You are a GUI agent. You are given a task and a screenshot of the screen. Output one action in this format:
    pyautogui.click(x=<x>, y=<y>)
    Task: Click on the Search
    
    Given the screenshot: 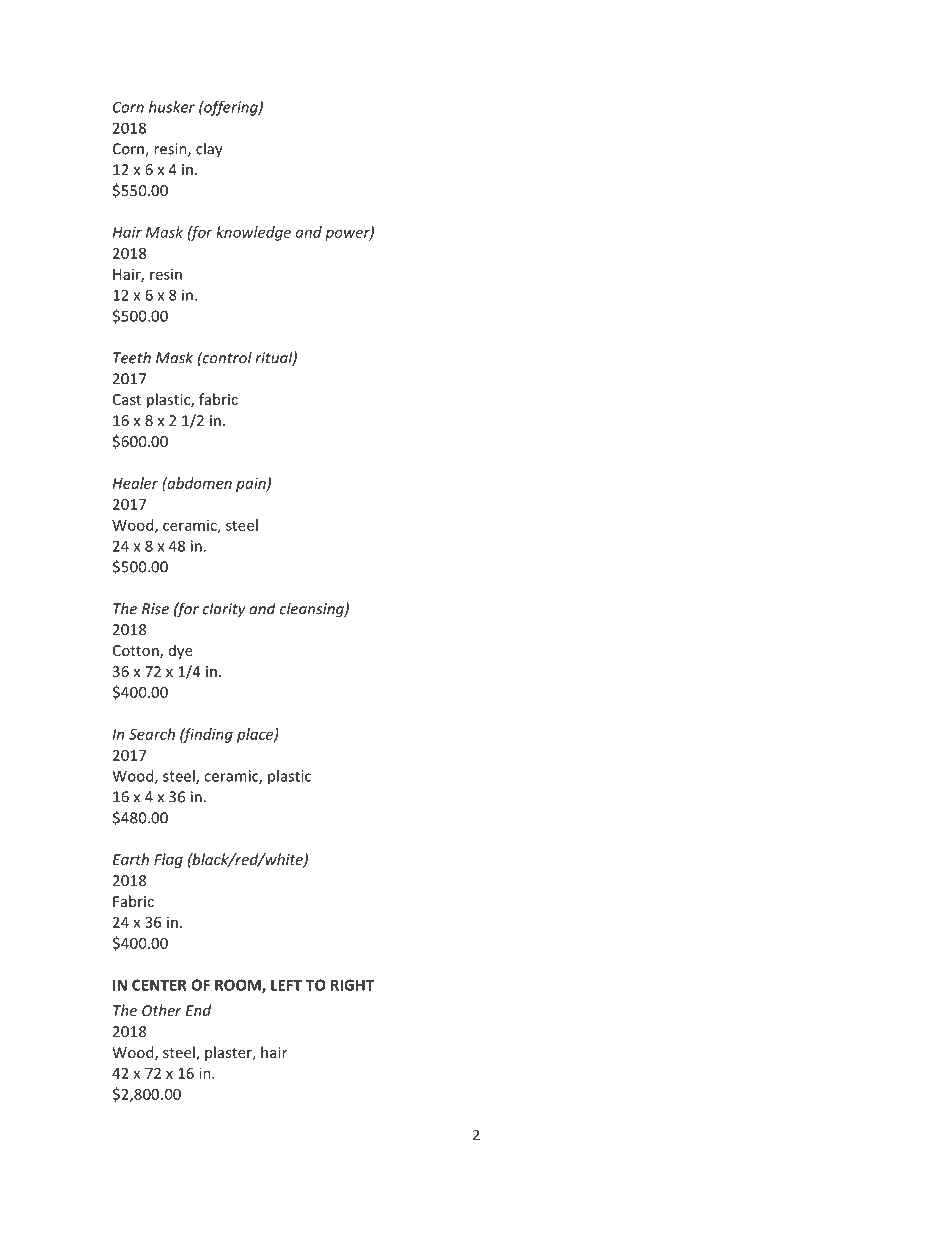 What is the action you would take?
    pyautogui.click(x=152, y=734)
